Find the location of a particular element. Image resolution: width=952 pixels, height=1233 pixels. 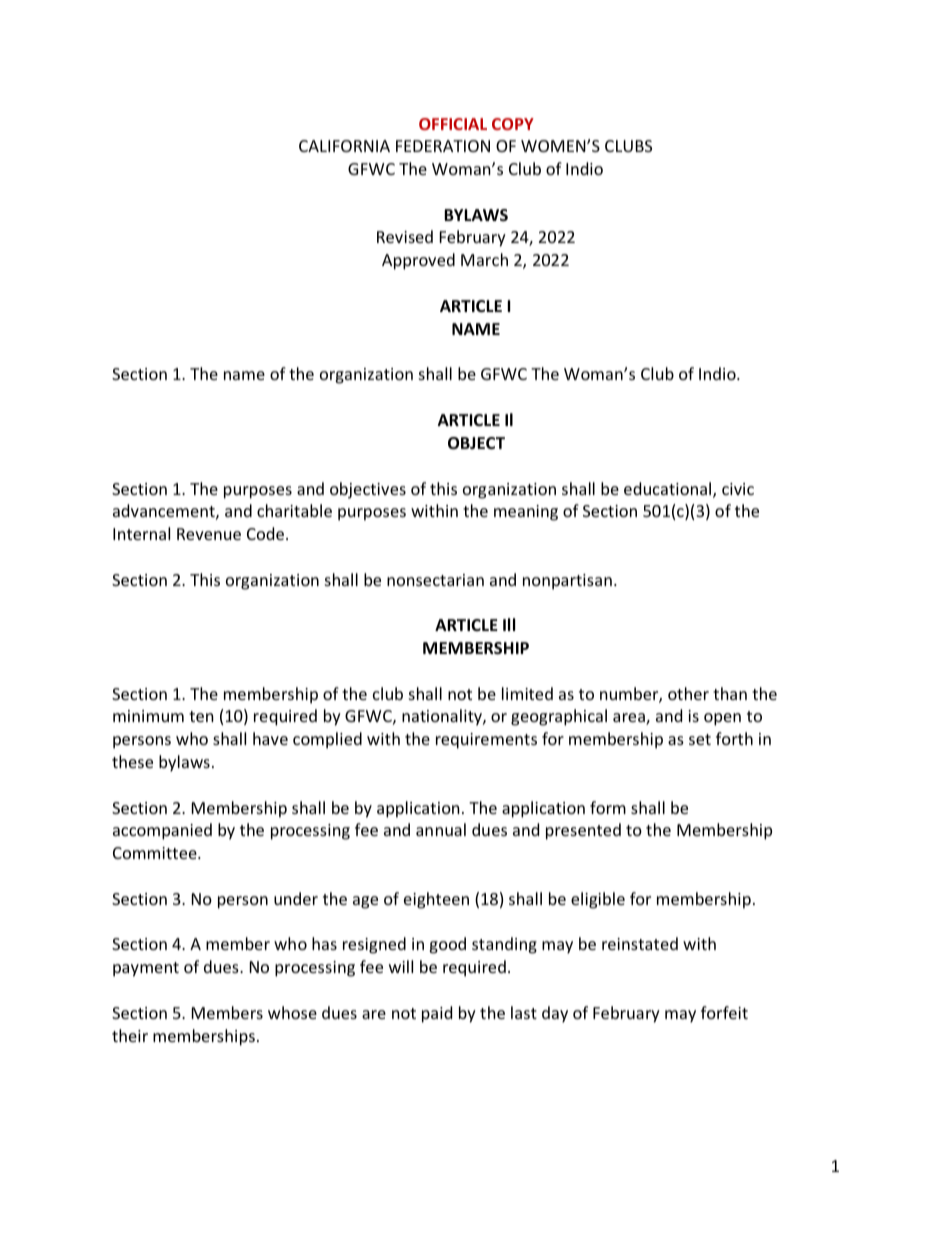

forfeit is located at coordinates (724, 1012).
